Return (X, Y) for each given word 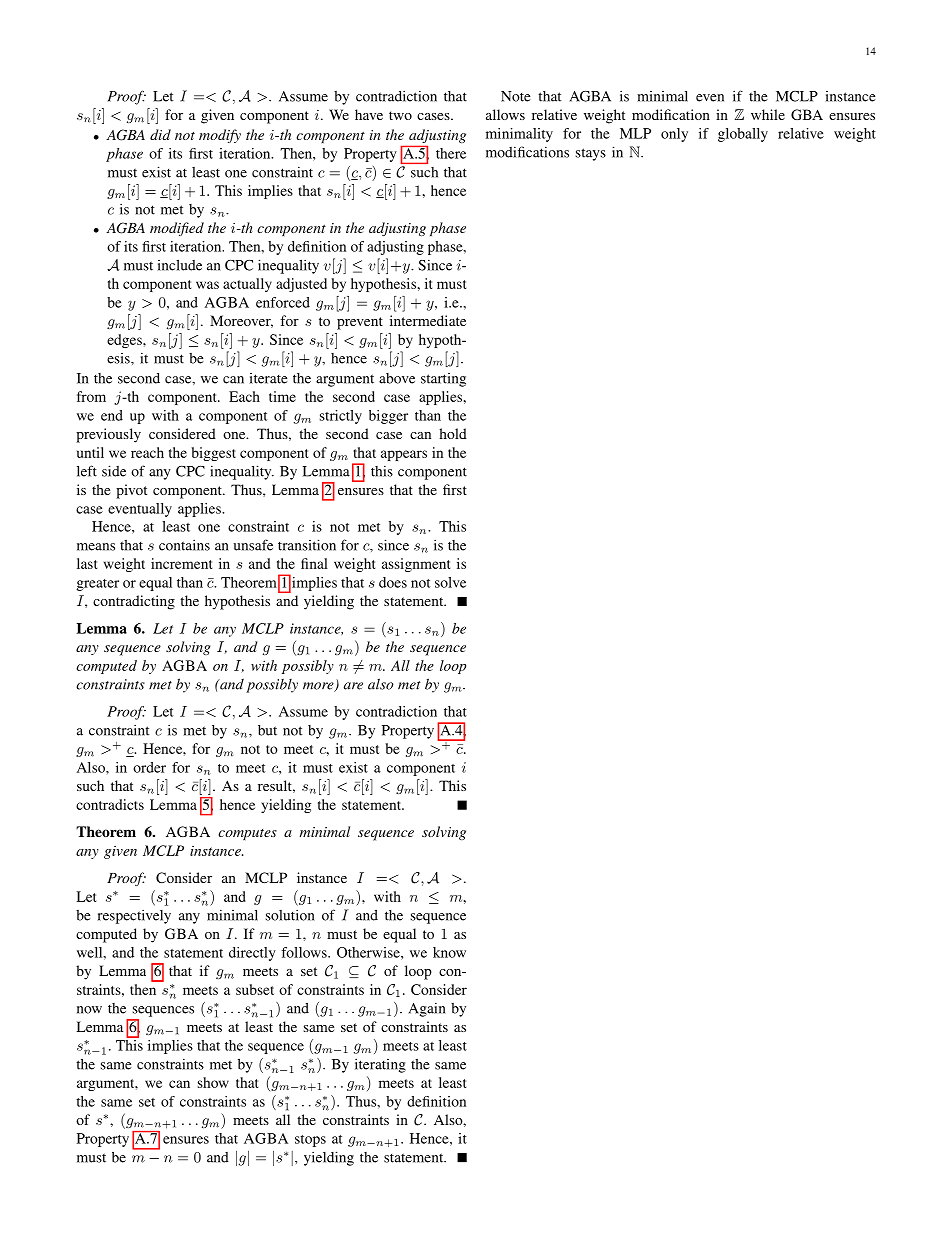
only (674, 135)
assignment (416, 565)
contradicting (134, 602)
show (213, 1082)
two (400, 115)
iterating (380, 1065)
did (160, 134)
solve (450, 582)
